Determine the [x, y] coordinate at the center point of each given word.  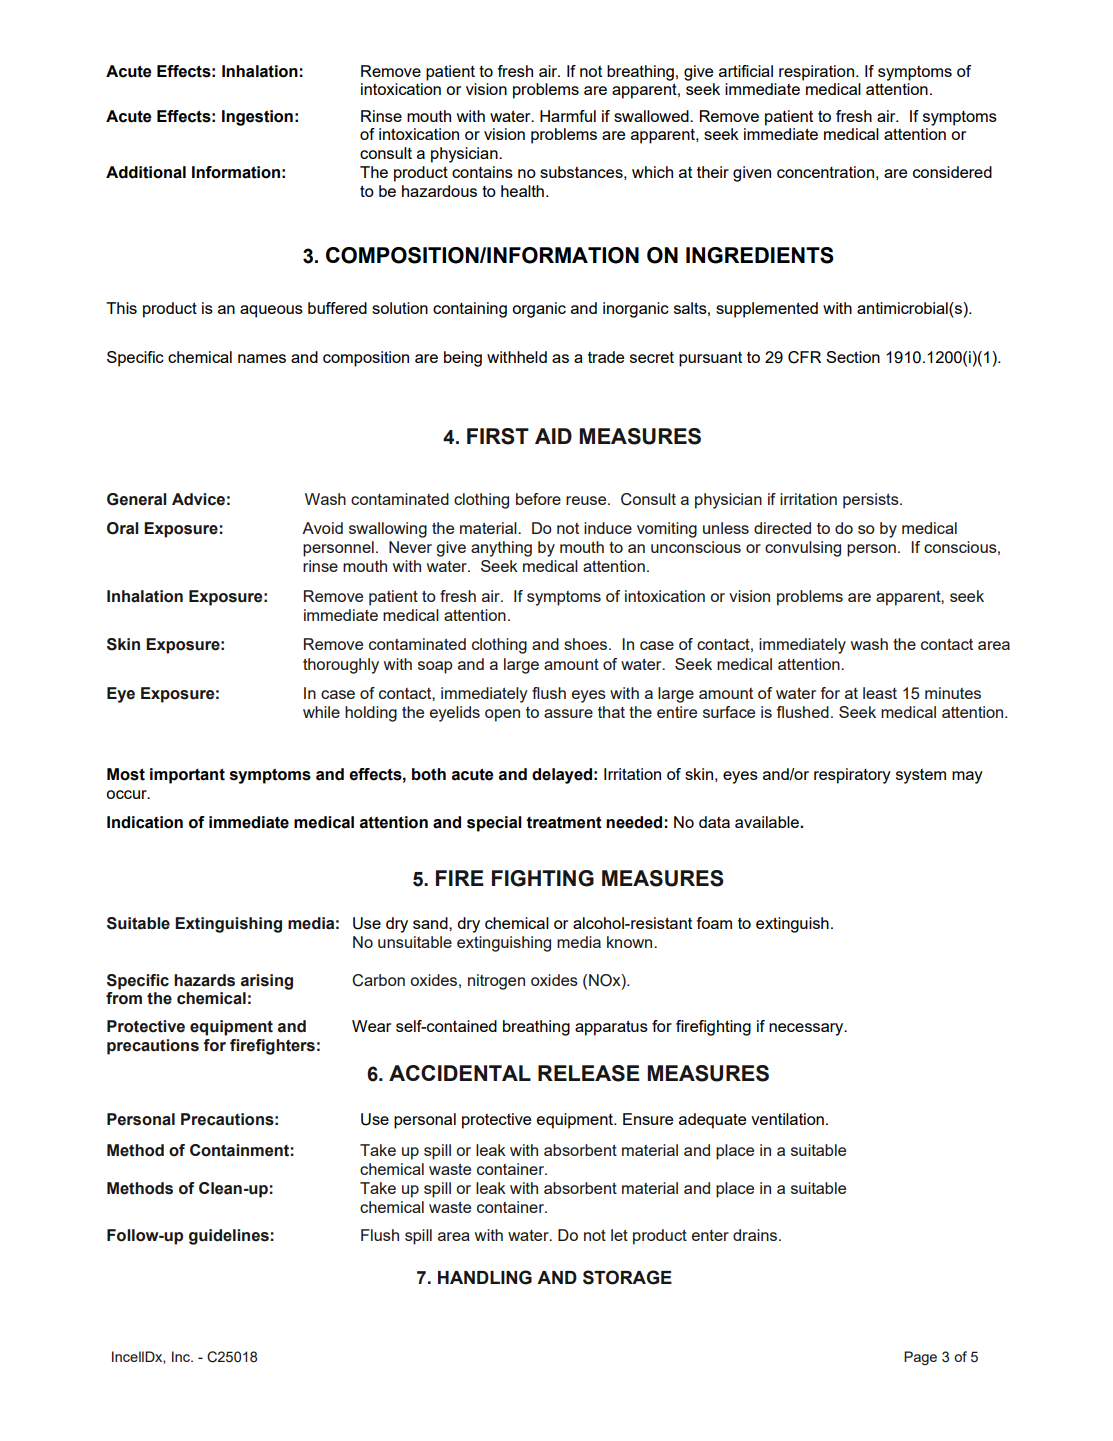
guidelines [229, 1237]
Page [920, 1358]
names [262, 358]
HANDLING [485, 1277]
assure [568, 713]
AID [553, 436]
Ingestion [257, 118]
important [187, 776]
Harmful [568, 116]
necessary [807, 1029]
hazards [204, 980]
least [880, 693]
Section [853, 357]
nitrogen [496, 982]
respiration [816, 73]
